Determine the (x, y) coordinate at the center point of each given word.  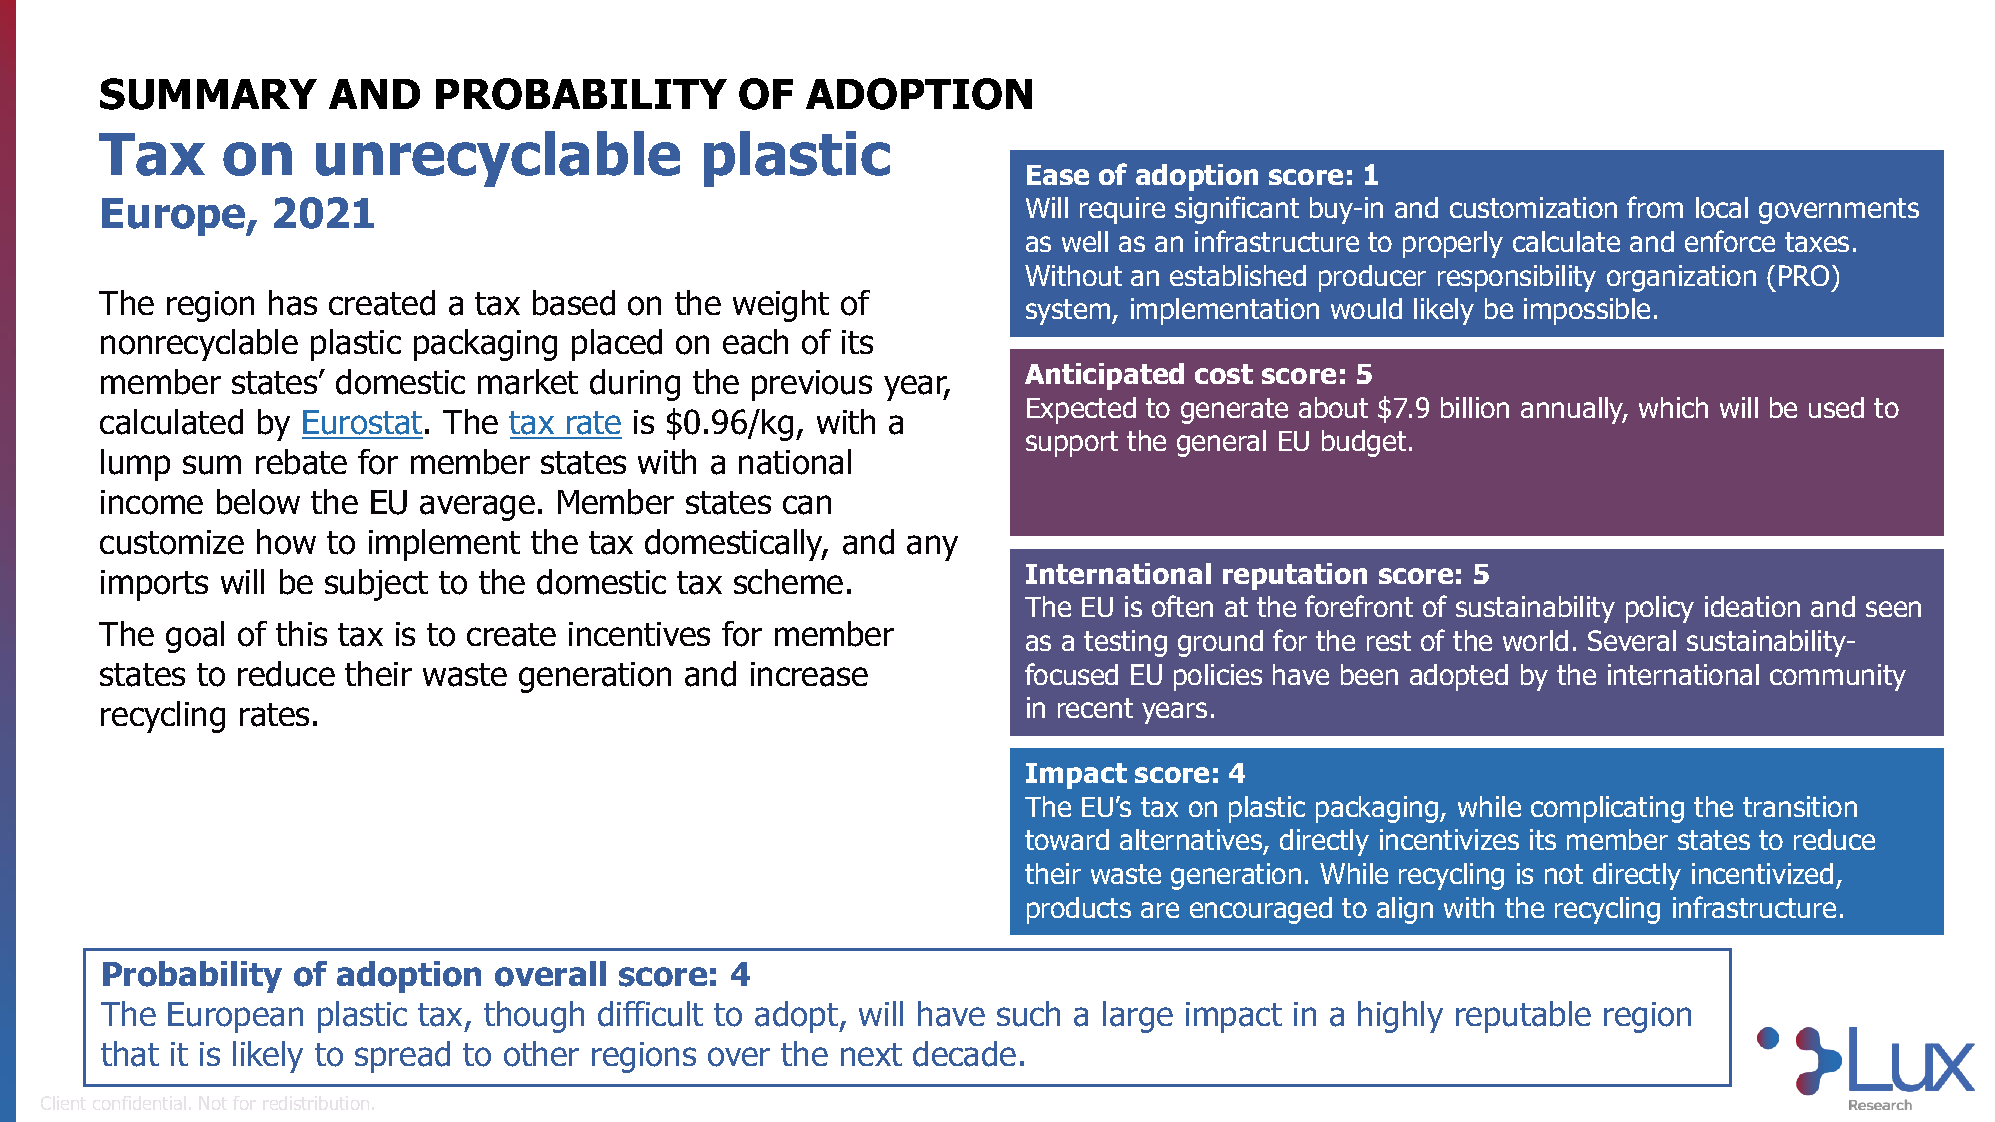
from (1655, 207)
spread (402, 1057)
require (1122, 210)
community (1838, 677)
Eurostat (362, 424)
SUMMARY (208, 94)
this (301, 633)
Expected (1081, 410)
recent (1095, 708)
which (1673, 407)
